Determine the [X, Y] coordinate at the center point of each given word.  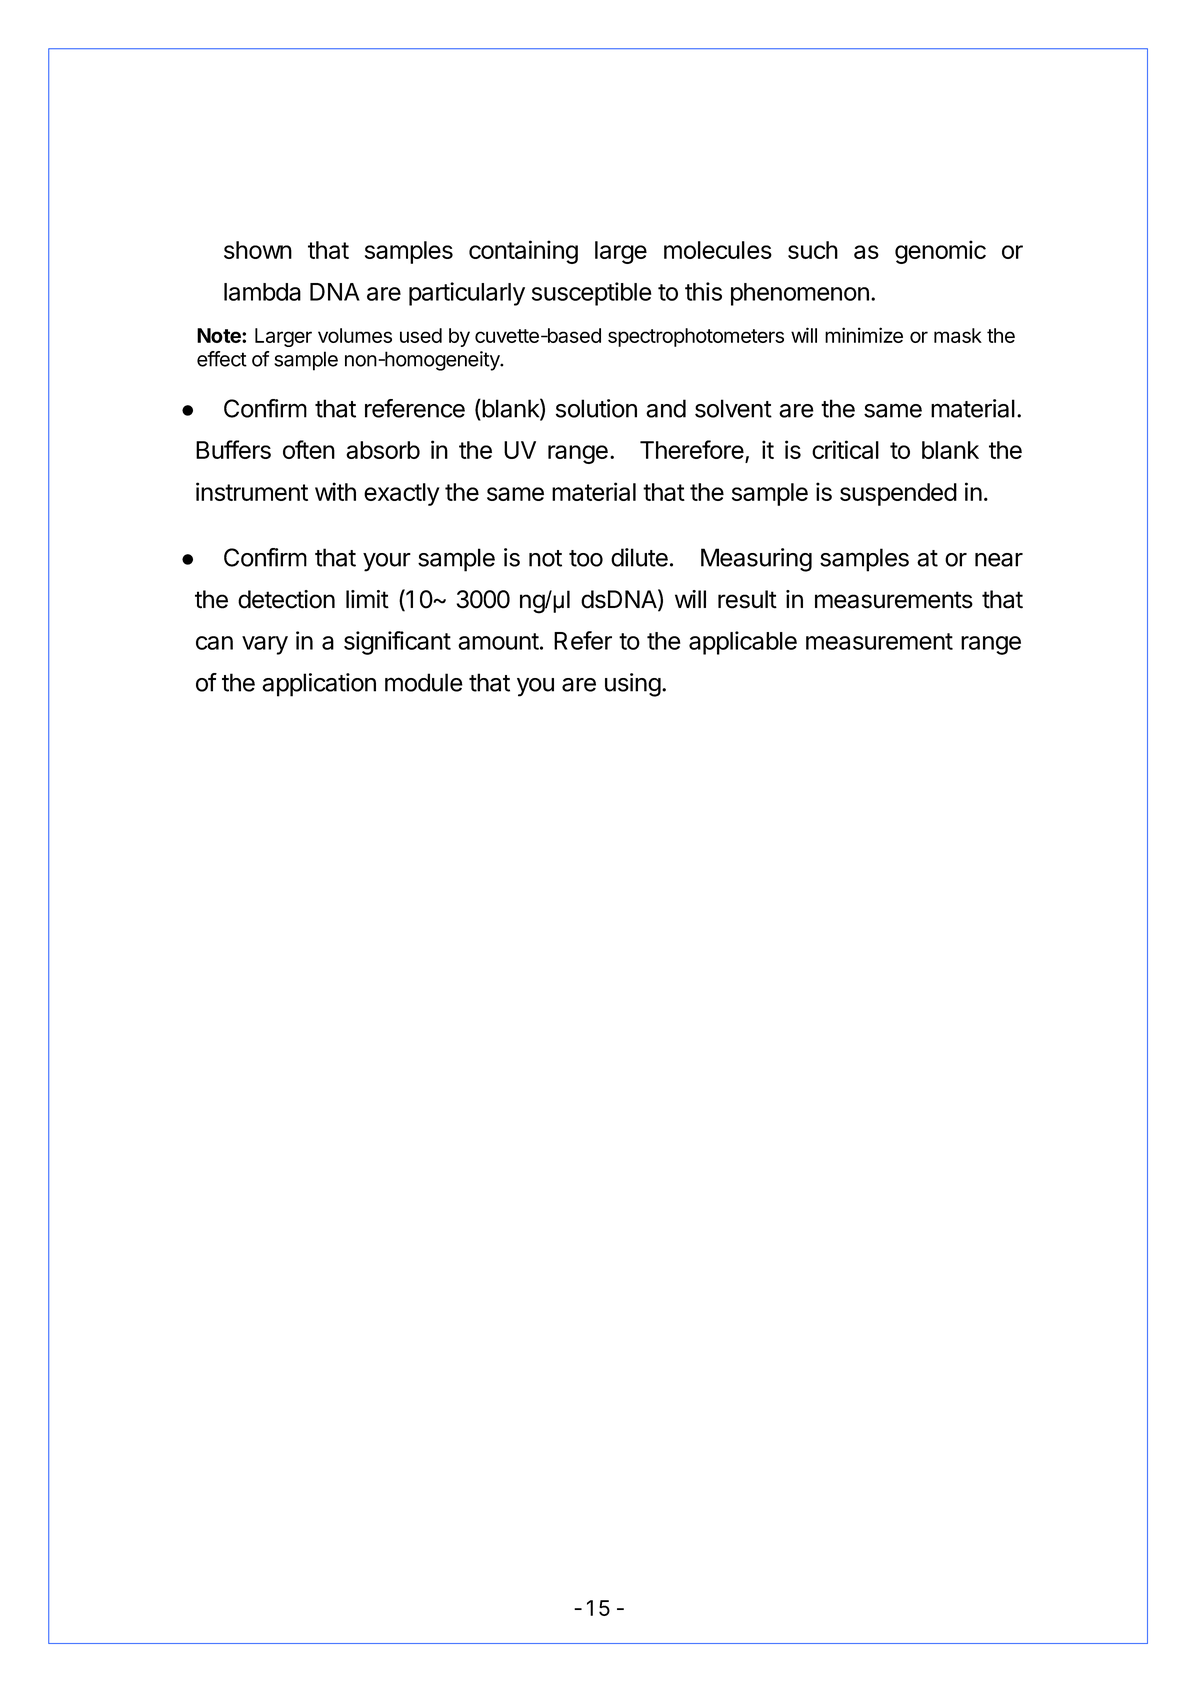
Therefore [693, 451]
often [309, 449]
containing [523, 252]
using [633, 685]
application [319, 685]
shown [258, 250]
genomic [940, 252]
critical [845, 449]
